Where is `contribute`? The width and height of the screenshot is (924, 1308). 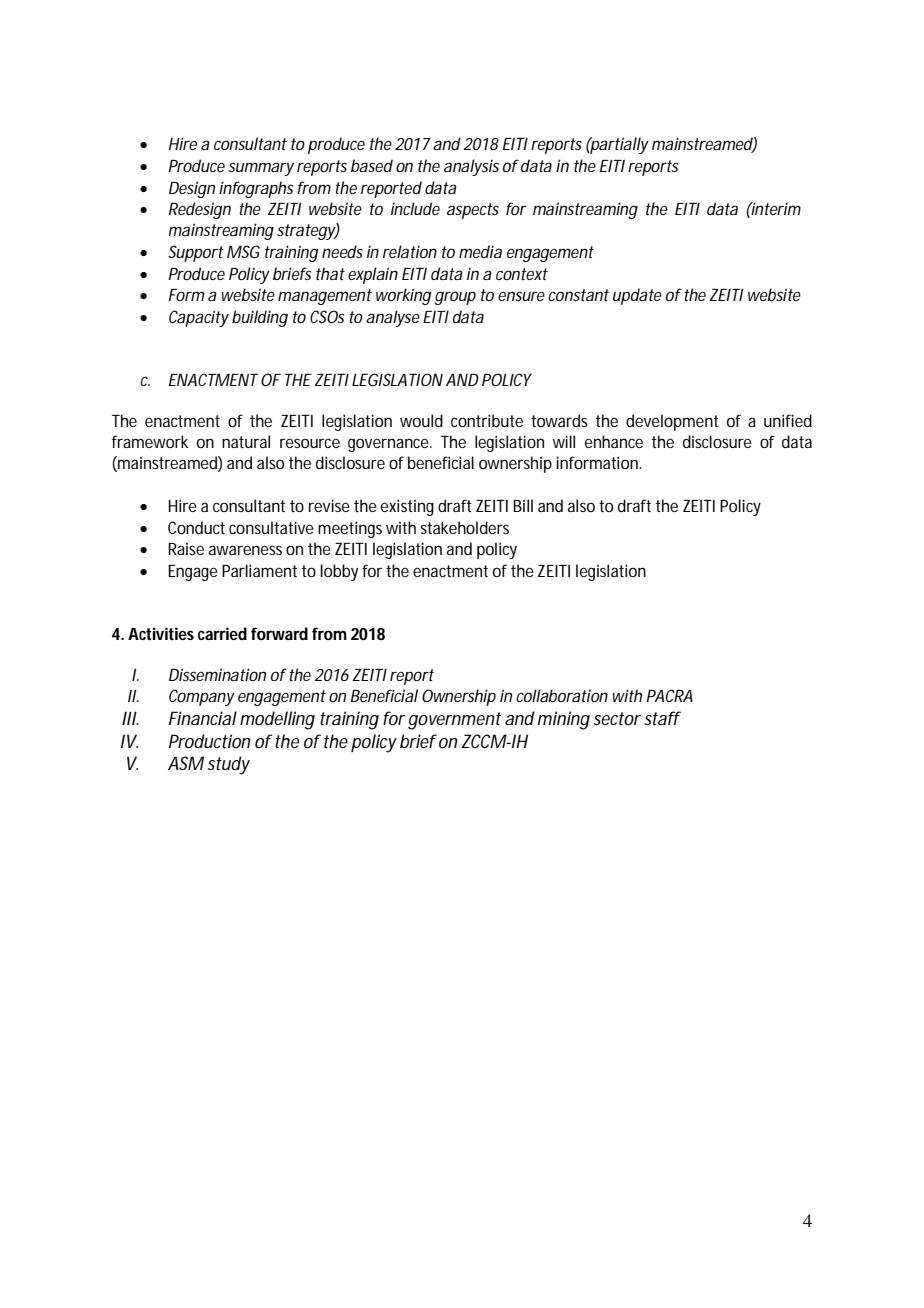 contribute is located at coordinates (487, 420).
